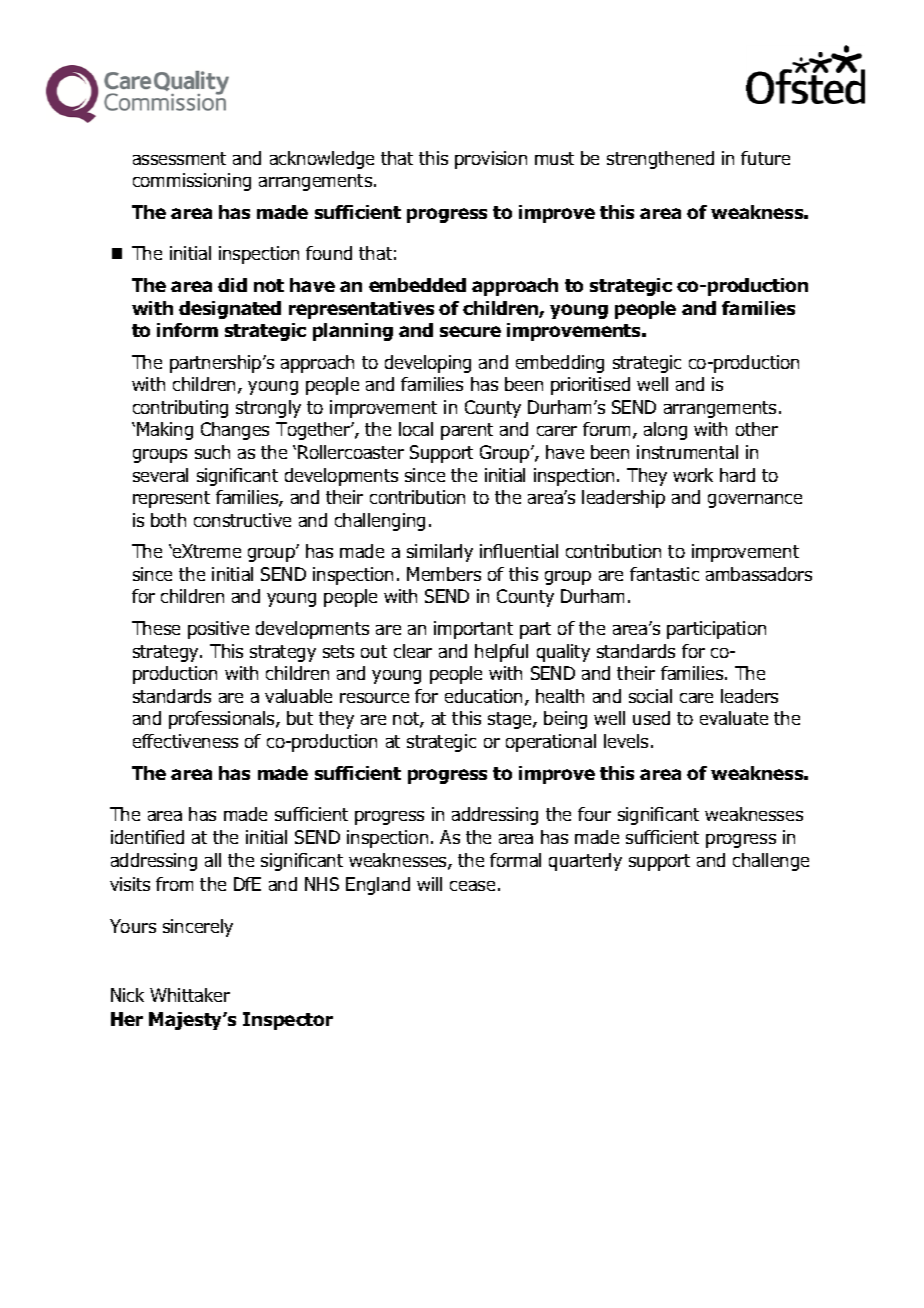 The width and height of the screenshot is (924, 1308). I want to click on formal, so click(515, 860).
